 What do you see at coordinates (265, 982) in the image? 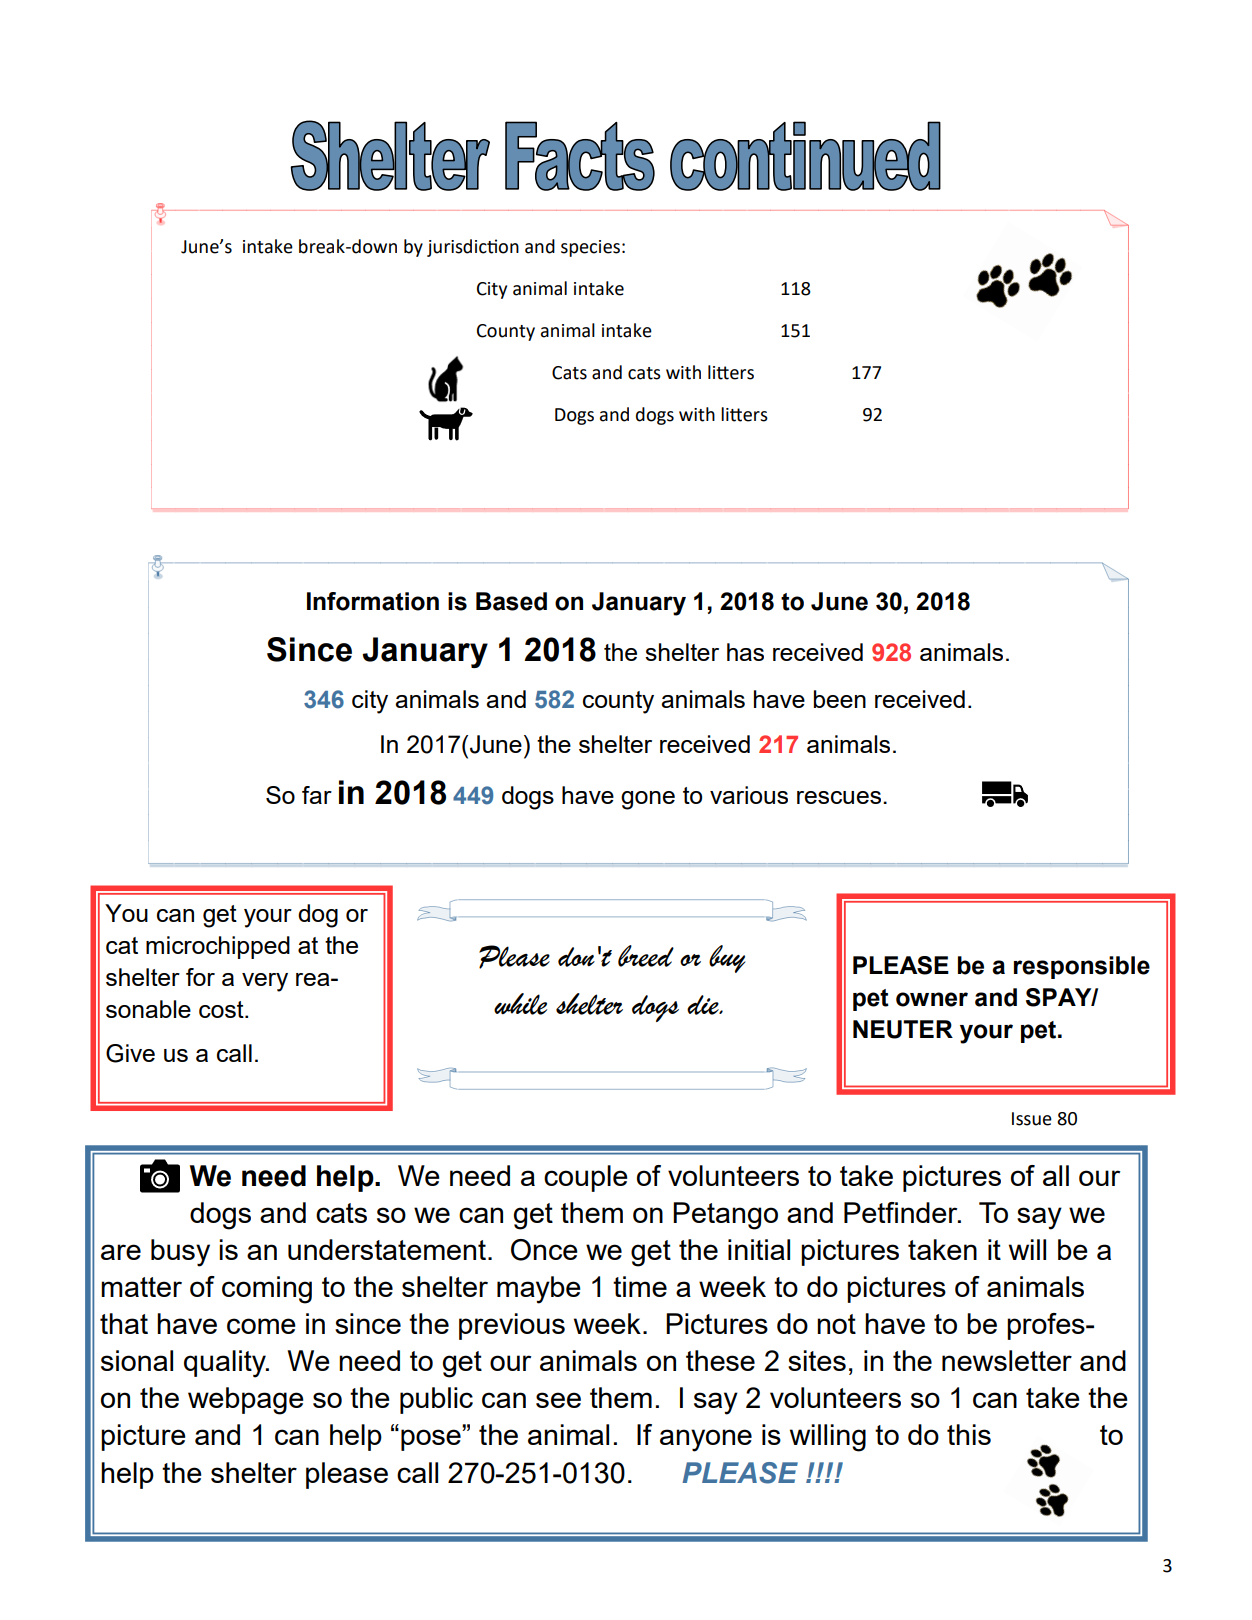
I see `very` at bounding box center [265, 982].
